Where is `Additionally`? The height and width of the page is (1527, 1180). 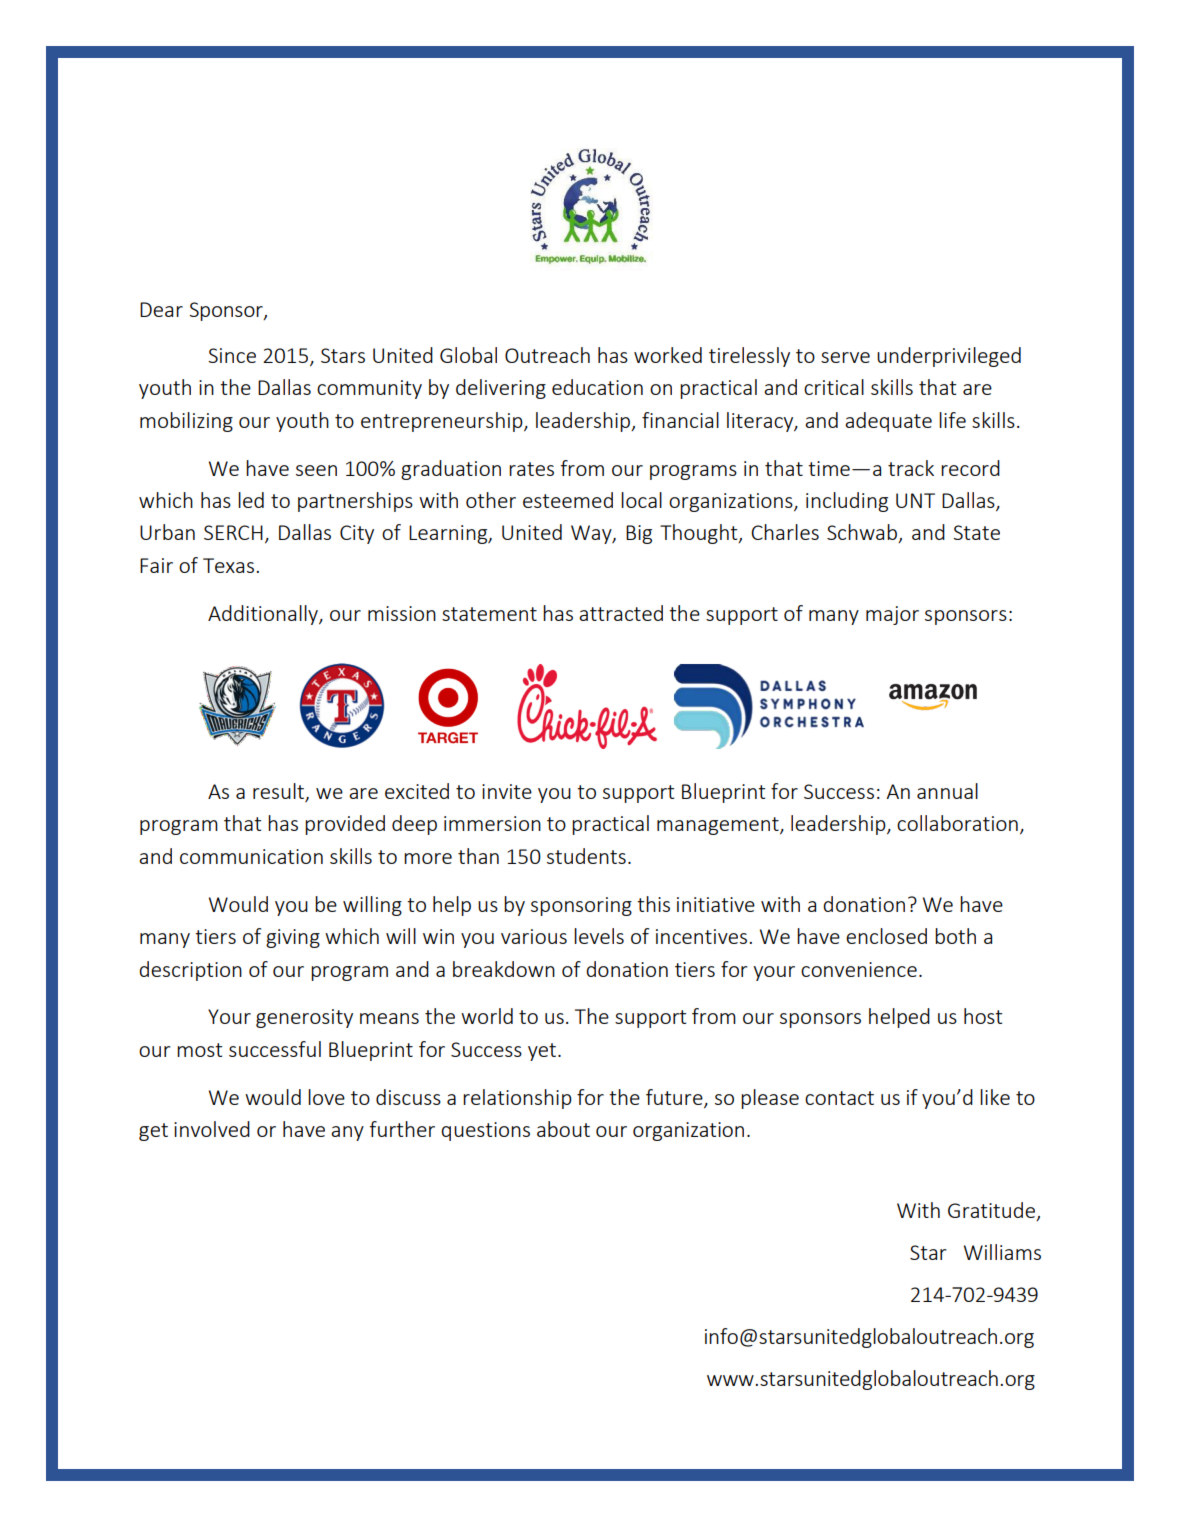
Additionally is located at coordinates (264, 615).
